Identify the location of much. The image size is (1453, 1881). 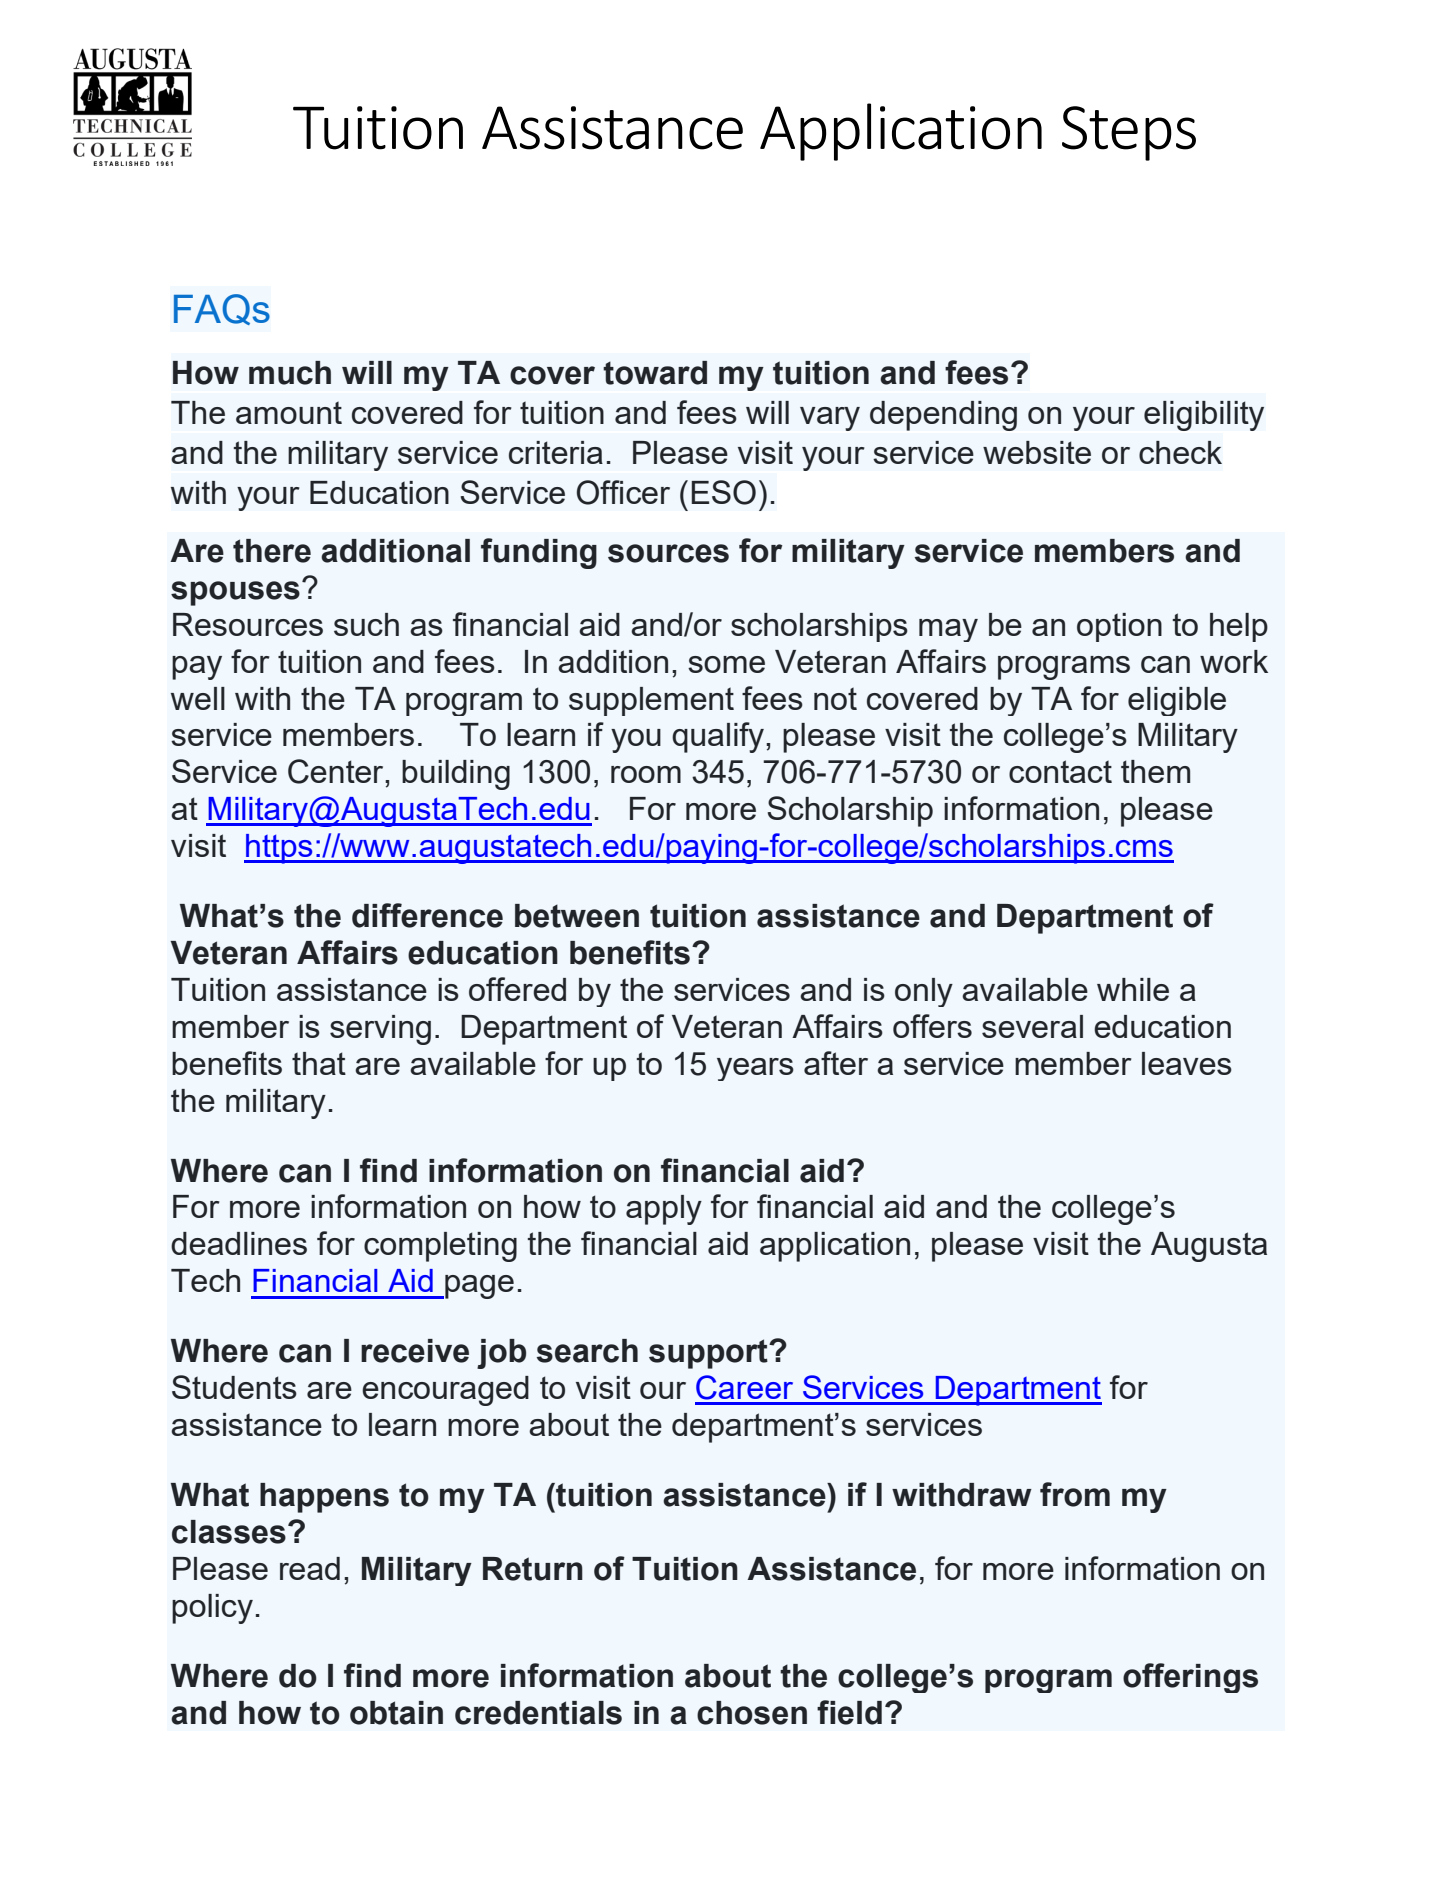
(290, 373).
